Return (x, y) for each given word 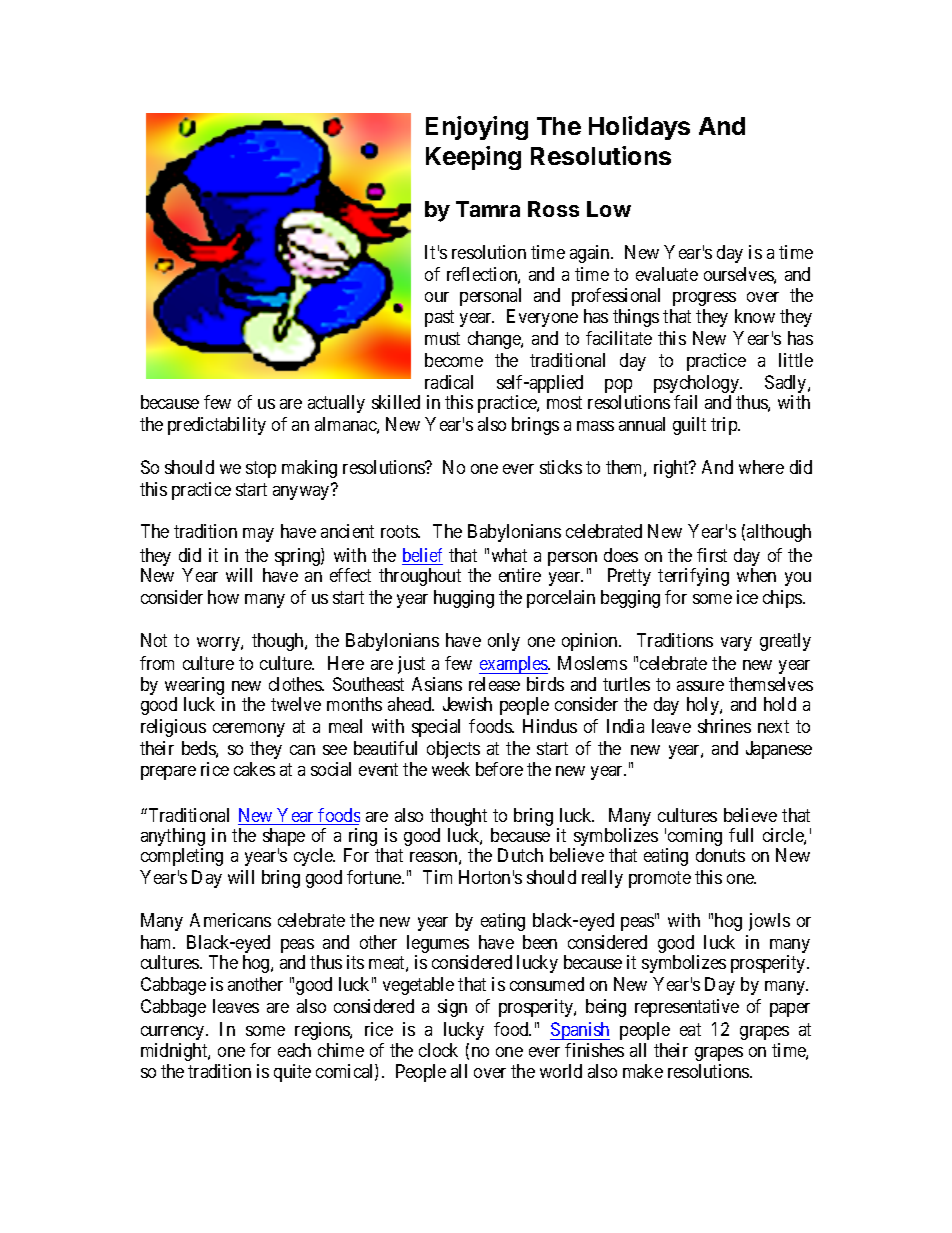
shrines (724, 726)
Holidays (639, 128)
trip (725, 426)
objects (453, 750)
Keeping (473, 158)
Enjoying (477, 128)
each (294, 1050)
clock (438, 1050)
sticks (561, 467)
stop (261, 470)
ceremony (249, 730)
